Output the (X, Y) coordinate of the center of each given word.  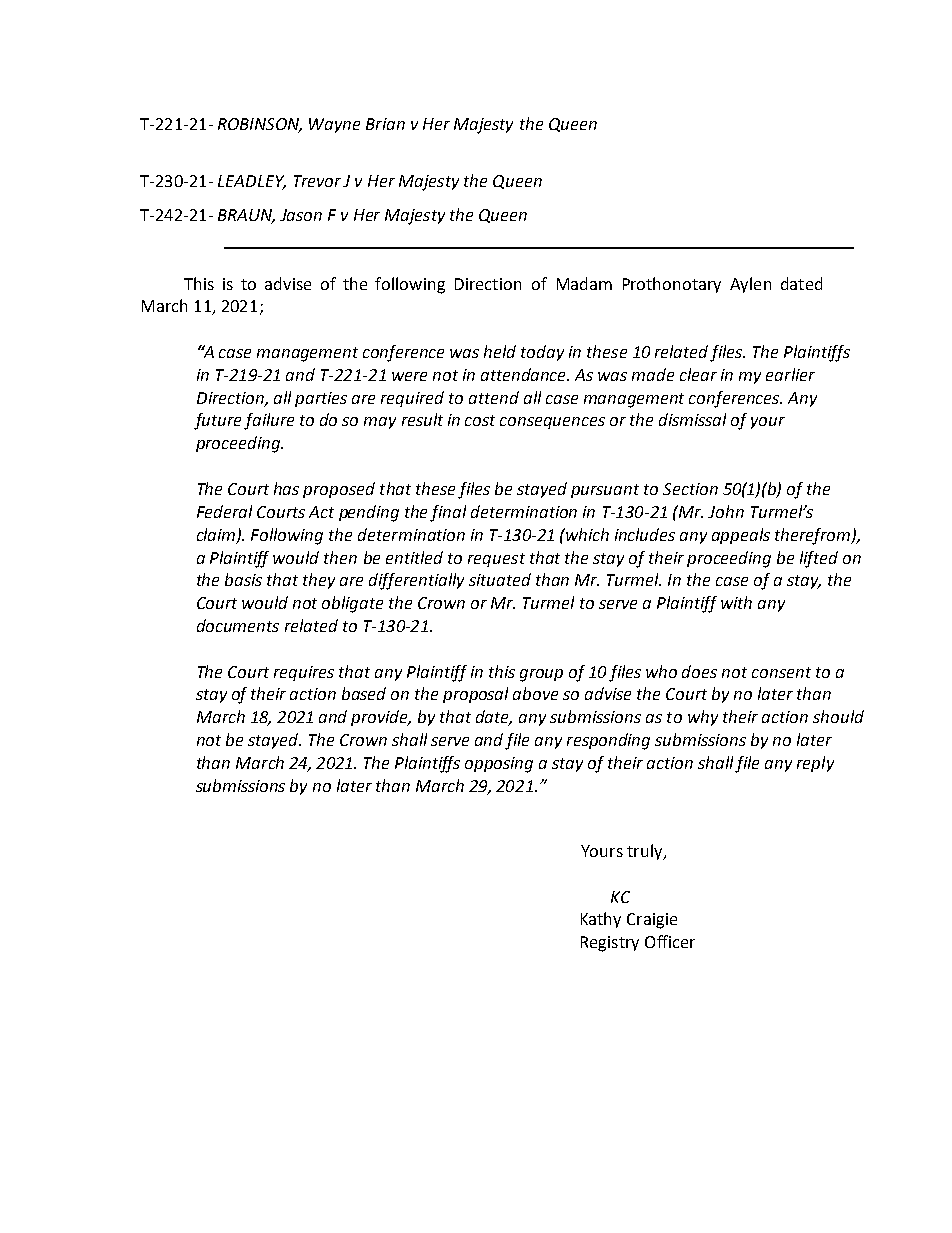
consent (781, 672)
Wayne (334, 125)
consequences (552, 423)
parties (321, 399)
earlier (790, 374)
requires (304, 673)
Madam (584, 283)
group (541, 675)
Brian (385, 124)
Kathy (601, 920)
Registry (610, 944)
